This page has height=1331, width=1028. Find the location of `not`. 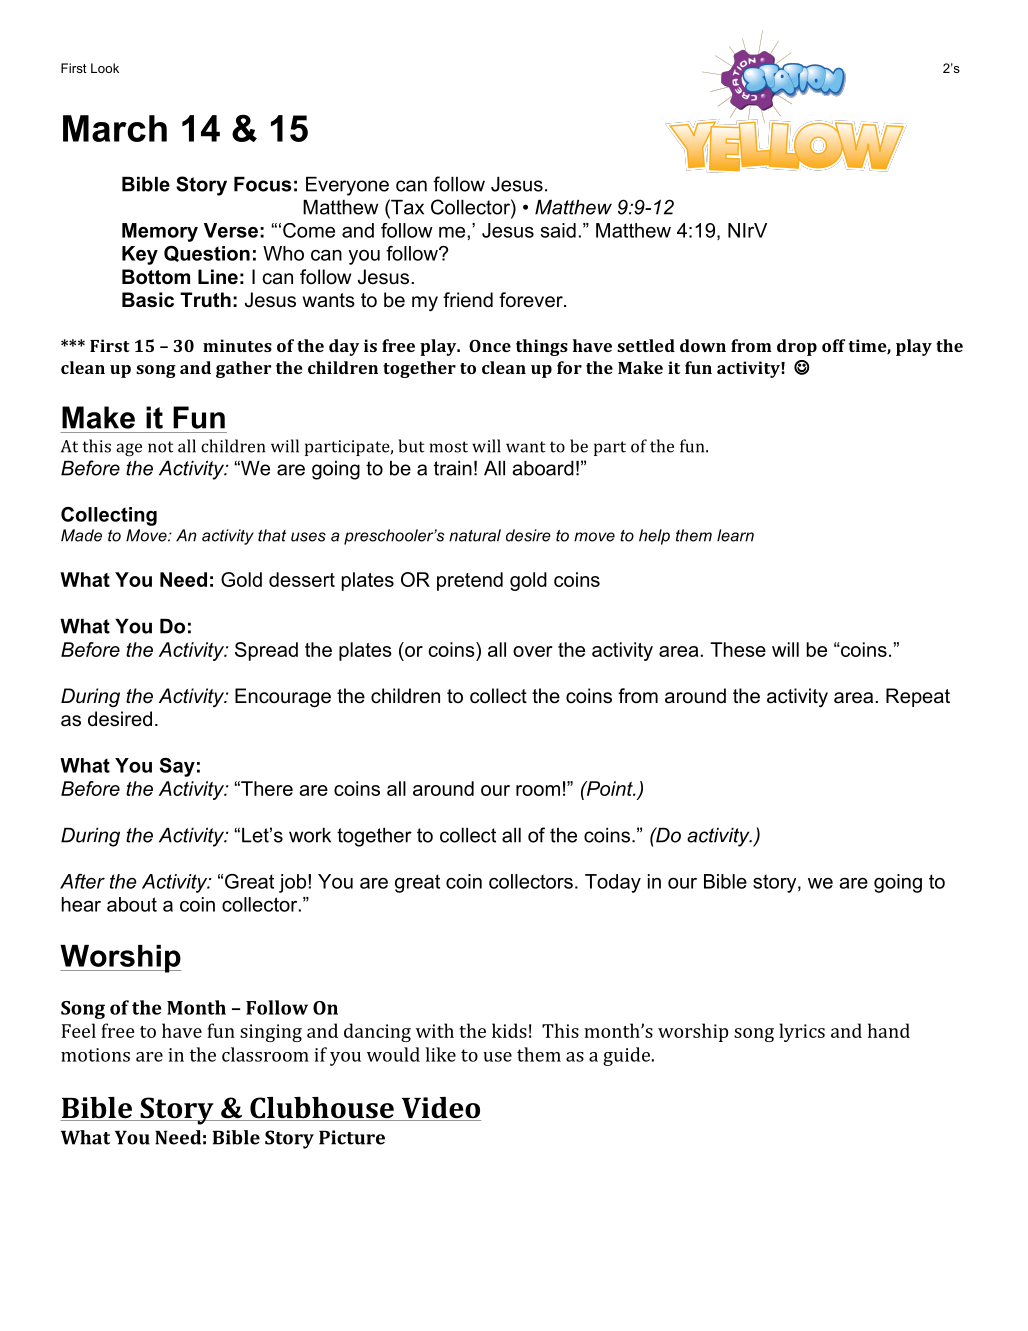

not is located at coordinates (161, 447).
